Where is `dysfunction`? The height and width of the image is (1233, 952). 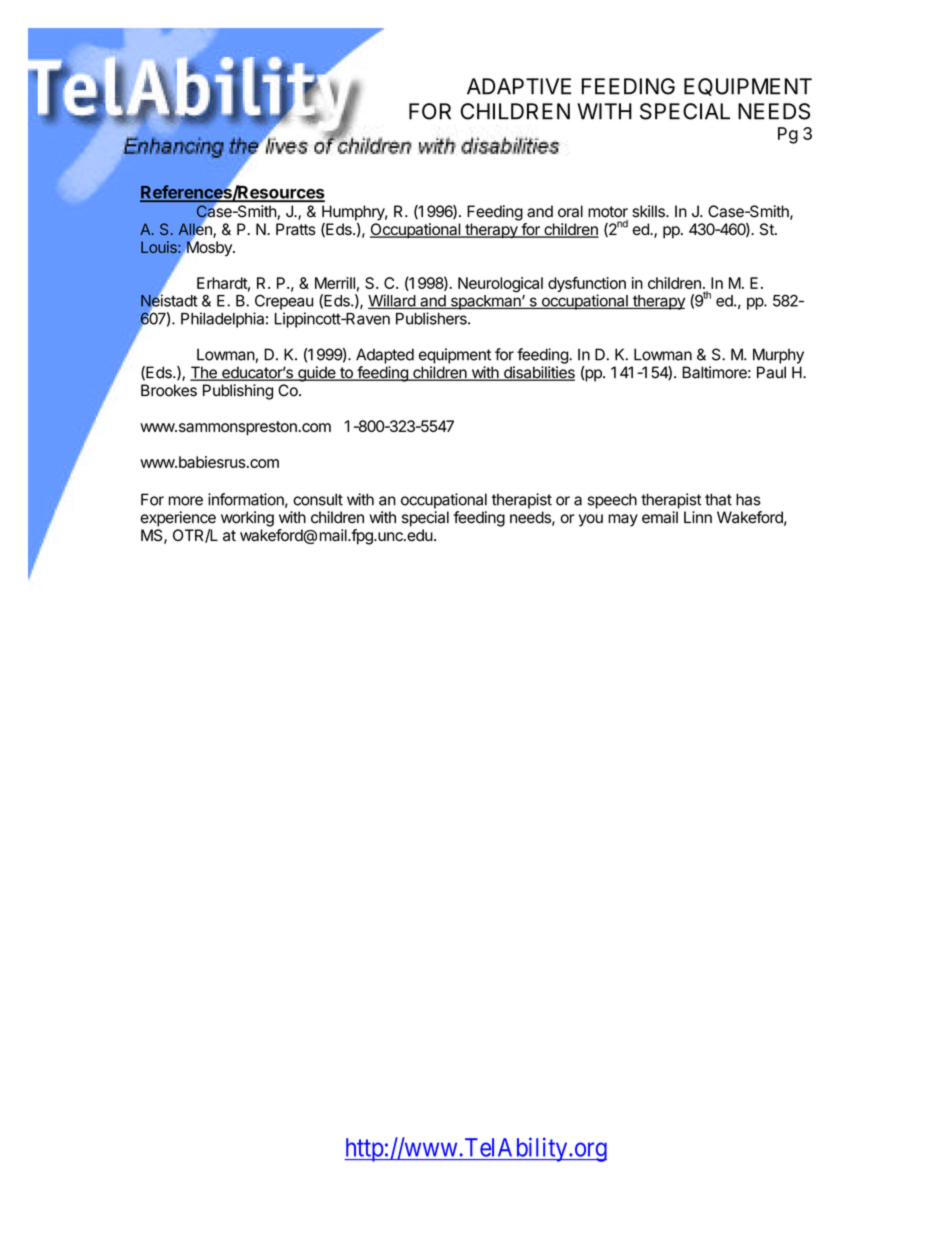
dysfunction is located at coordinates (587, 286).
